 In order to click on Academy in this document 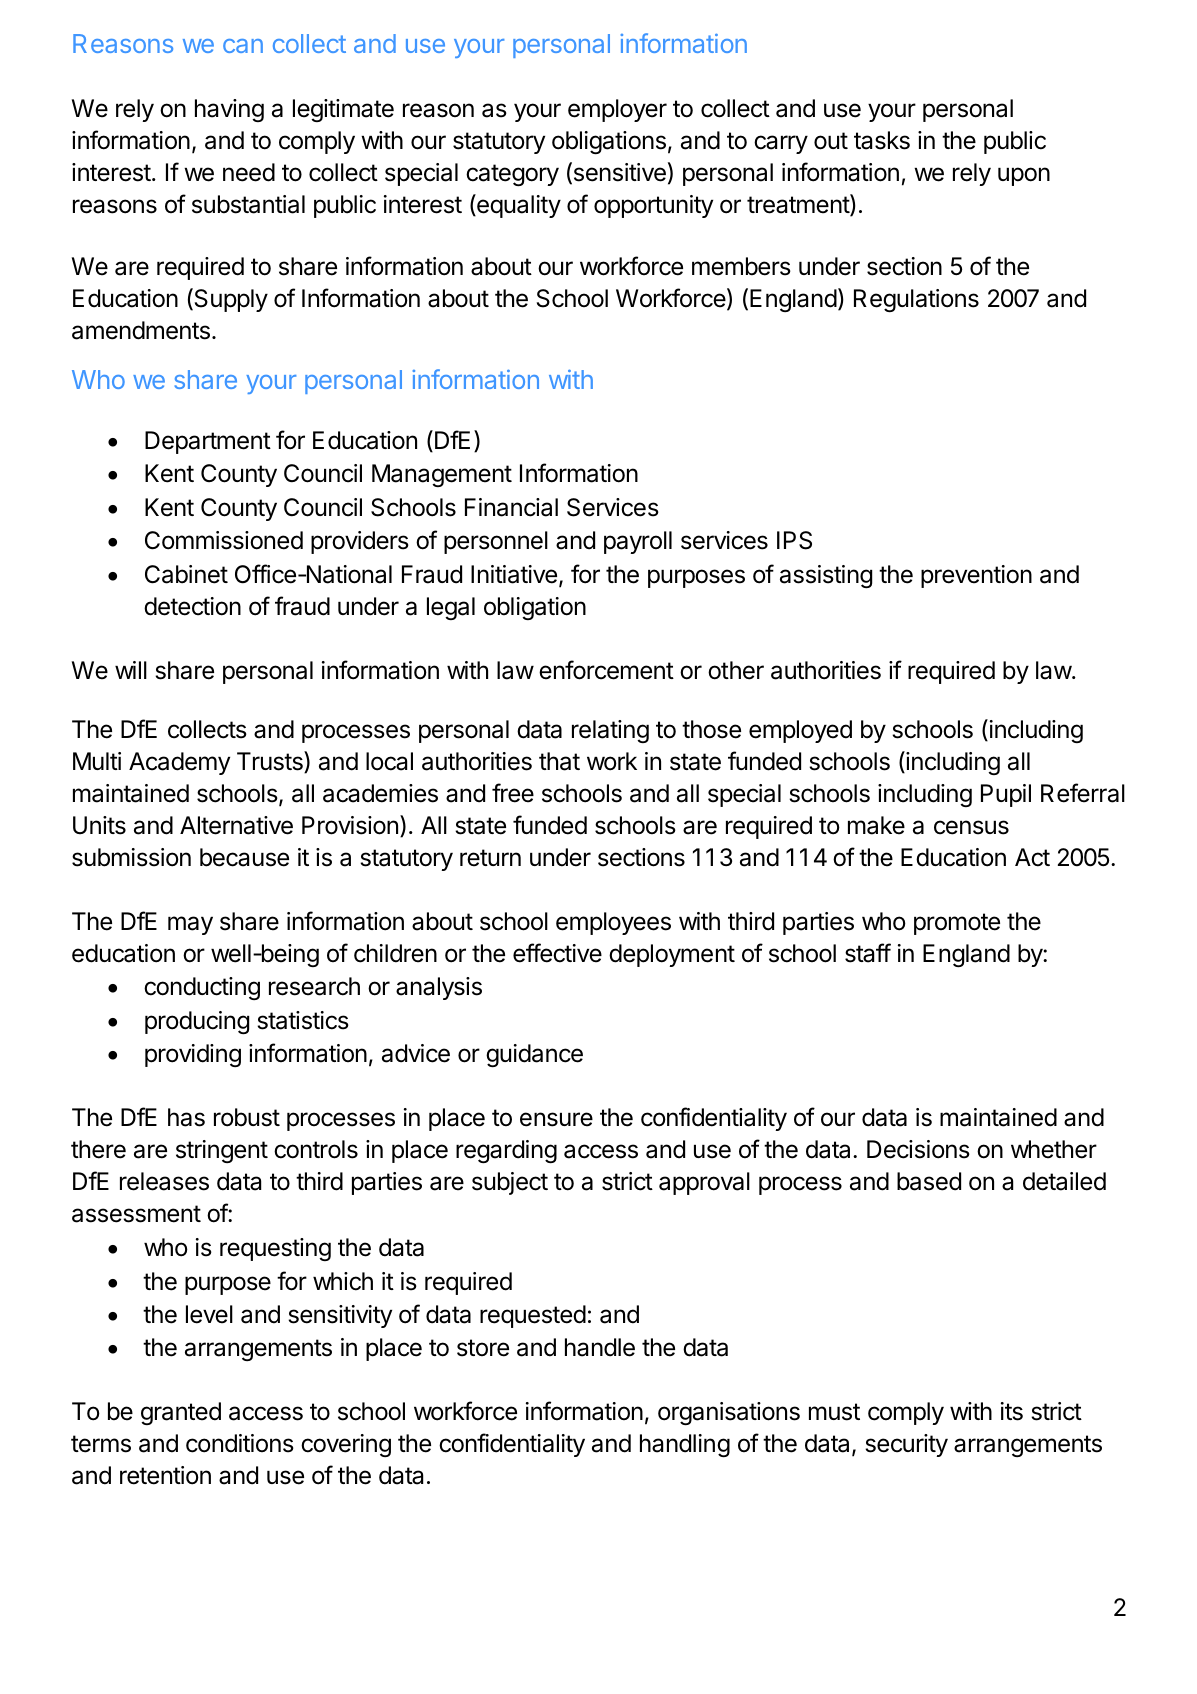, I will do `click(179, 763)`.
